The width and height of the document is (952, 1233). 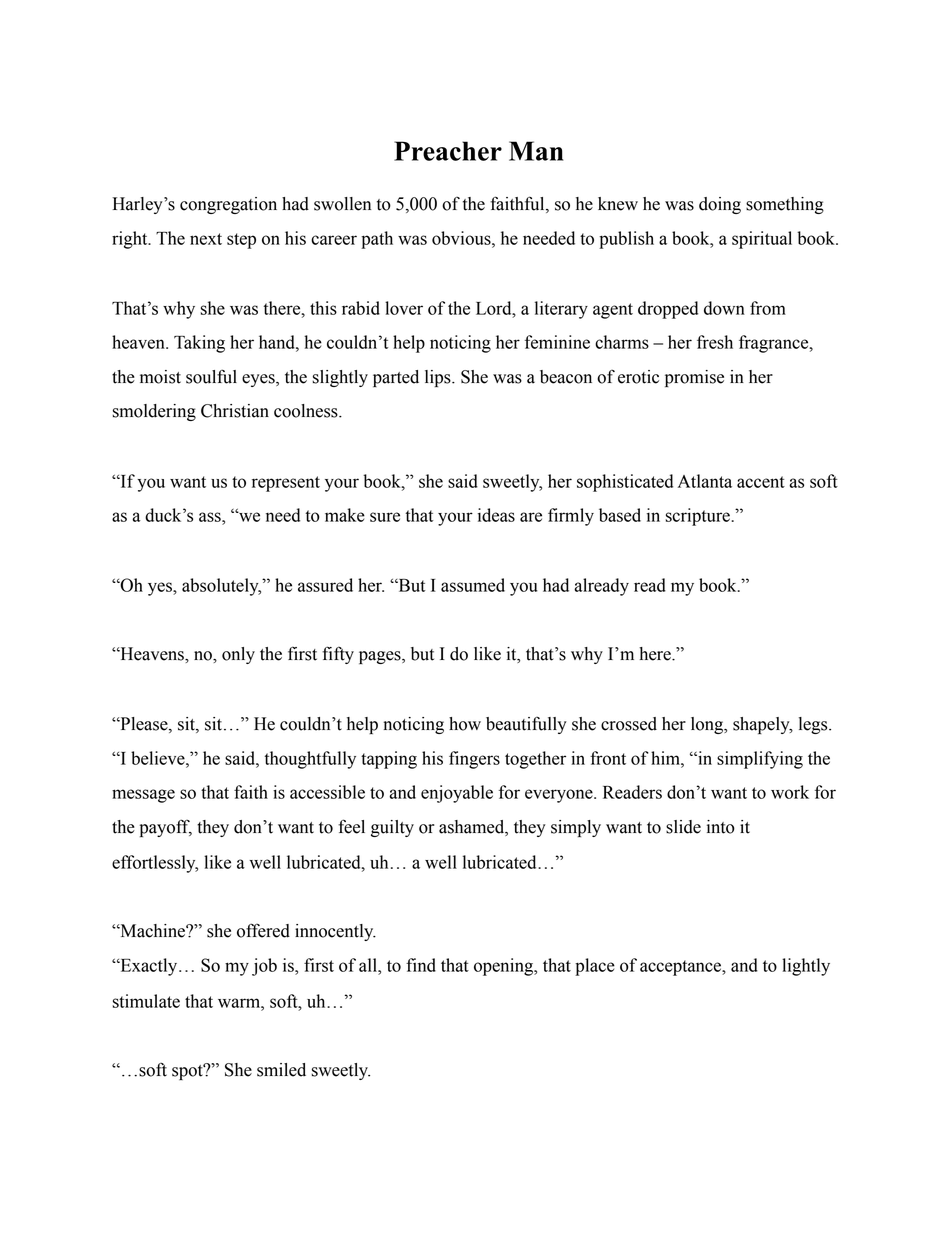 I want to click on Preacher, so click(x=448, y=151).
